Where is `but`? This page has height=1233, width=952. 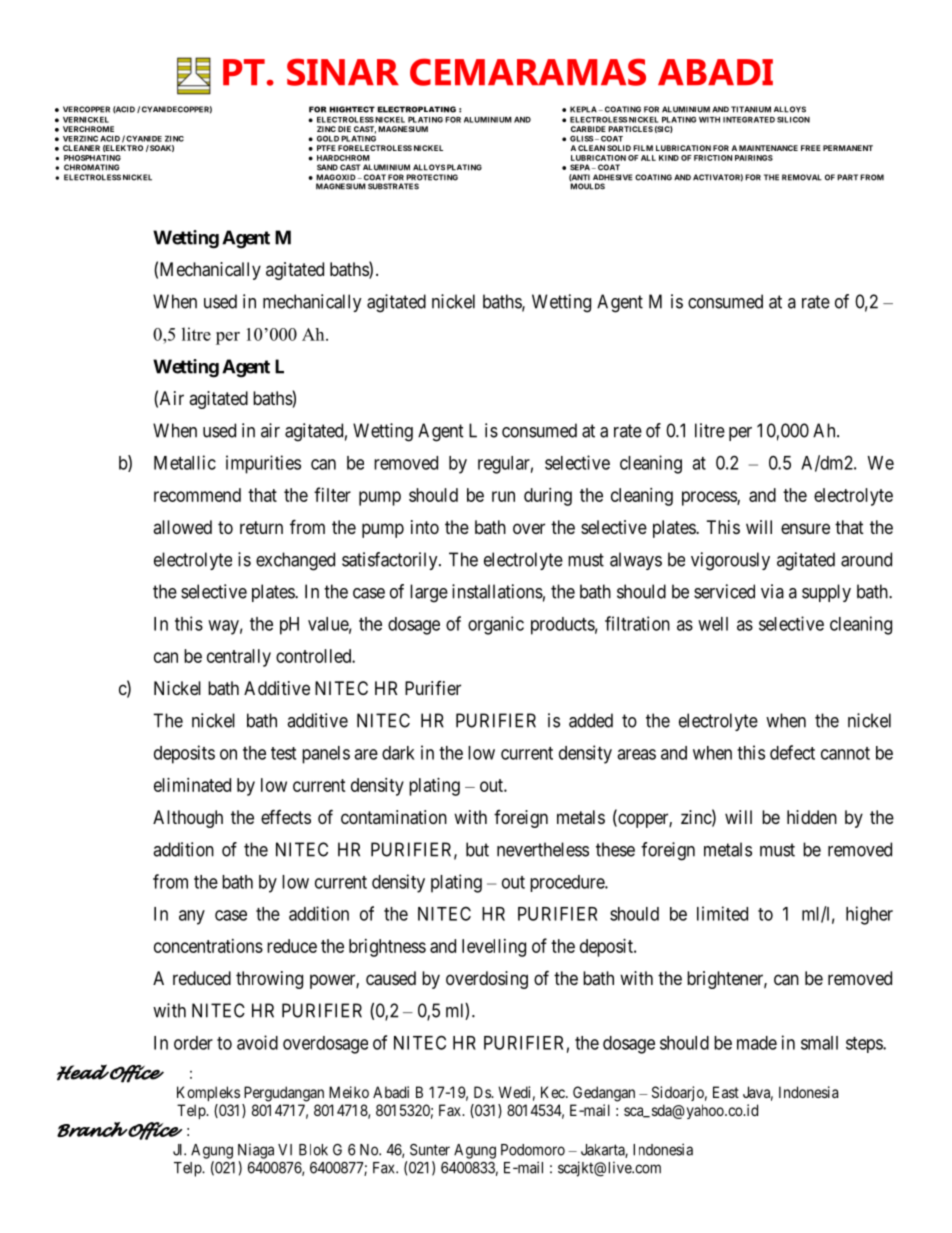
but is located at coordinates (477, 849).
